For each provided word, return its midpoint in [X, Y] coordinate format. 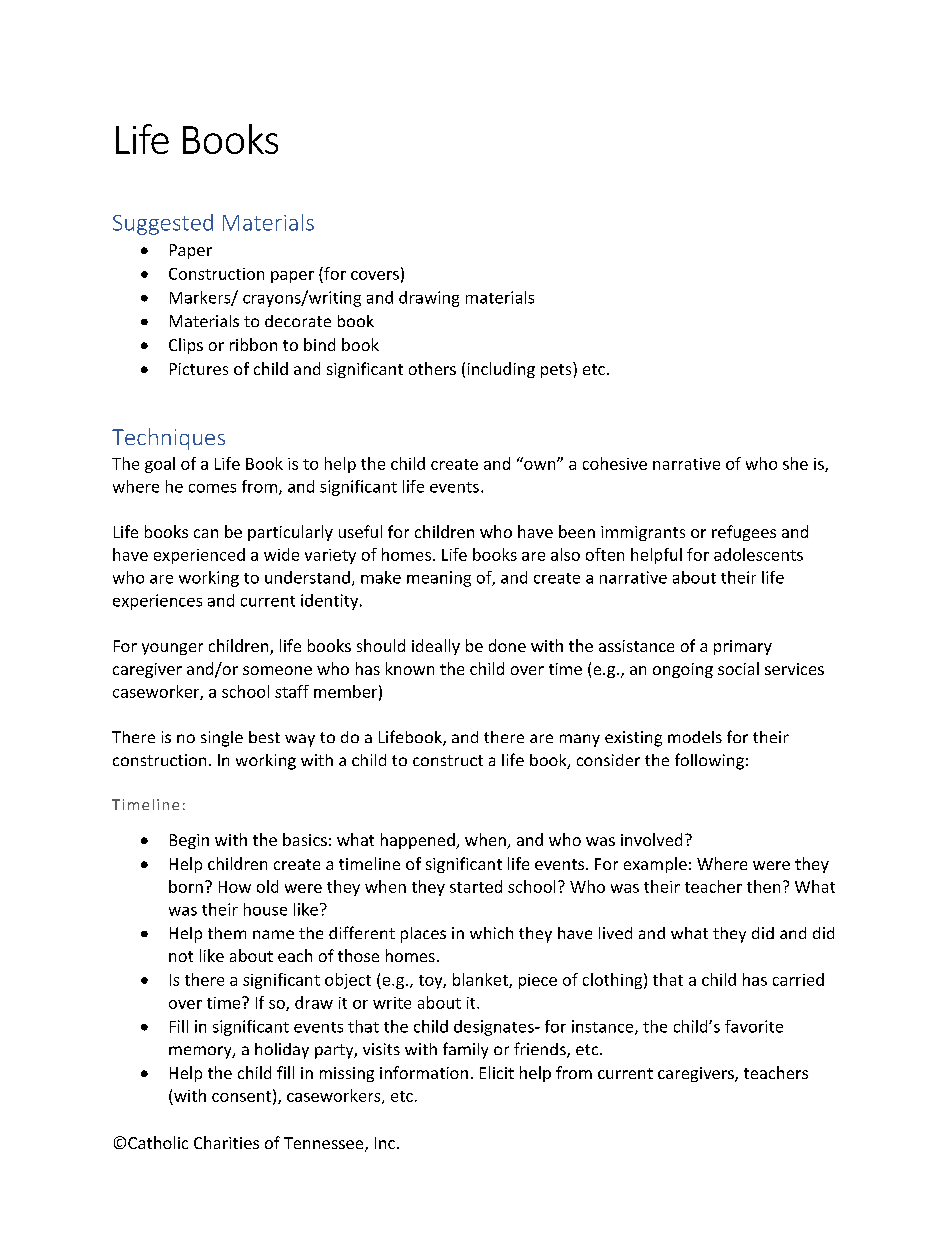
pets [557, 370]
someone [277, 670]
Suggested [163, 224]
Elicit [497, 1072]
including [501, 370]
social [738, 668]
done [507, 645]
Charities [226, 1142]
